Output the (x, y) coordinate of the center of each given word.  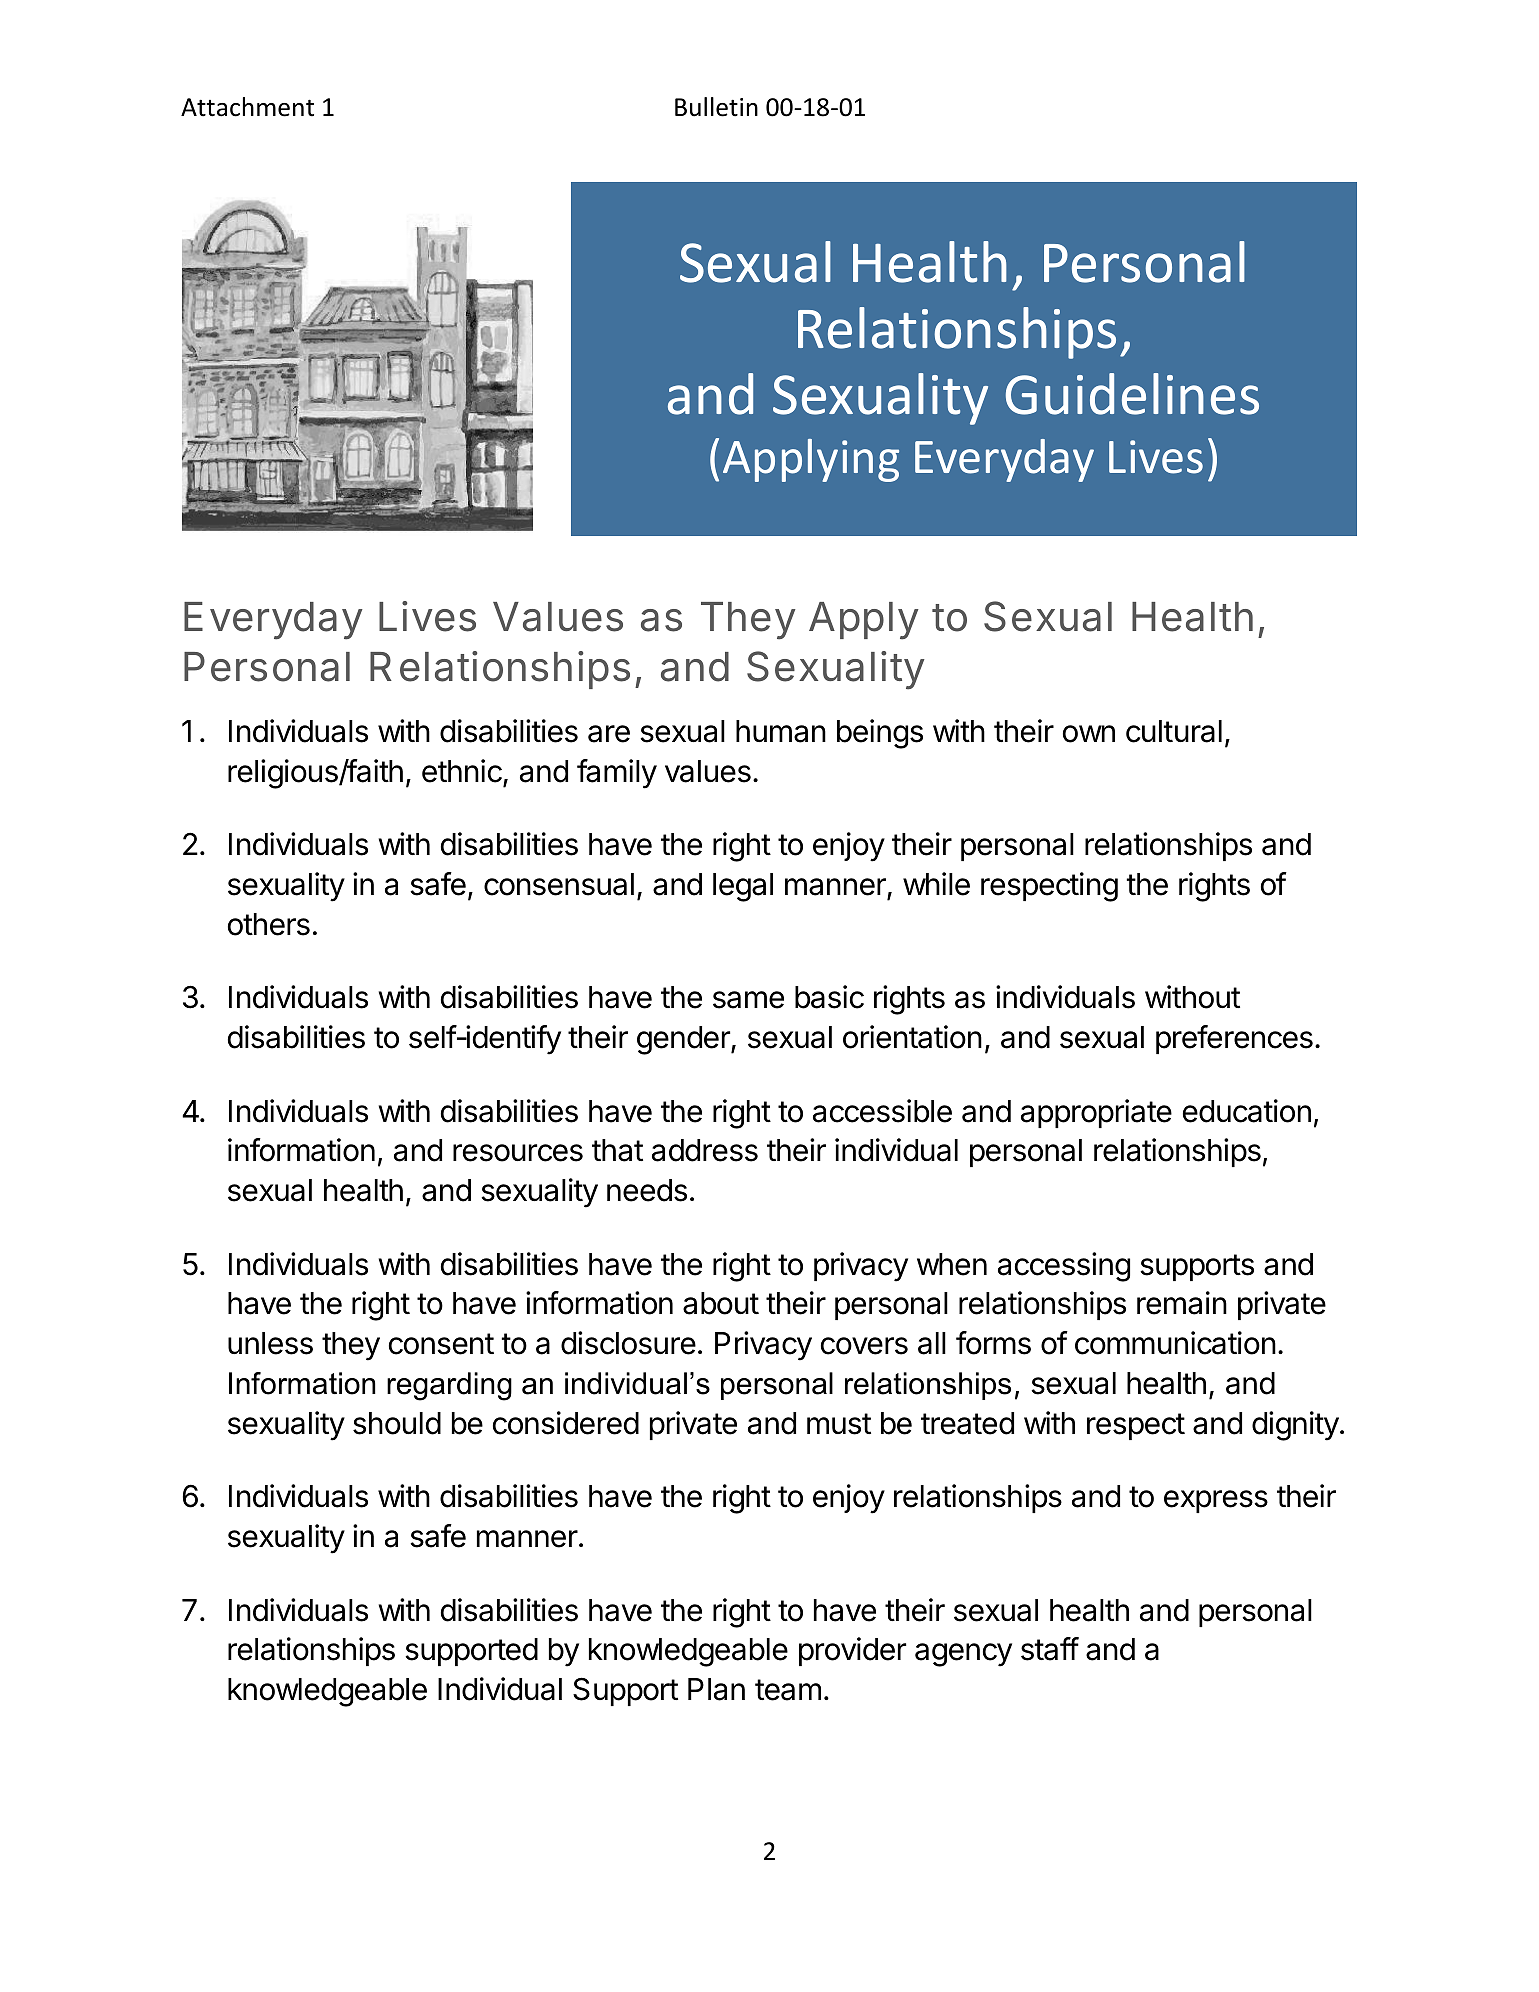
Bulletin (716, 107)
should (397, 1423)
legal (743, 887)
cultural (1174, 731)
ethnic (463, 772)
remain (1182, 1303)
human (781, 731)
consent (441, 1344)
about (721, 1303)
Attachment (247, 107)
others (269, 924)
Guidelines (1132, 394)
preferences (1234, 1039)
